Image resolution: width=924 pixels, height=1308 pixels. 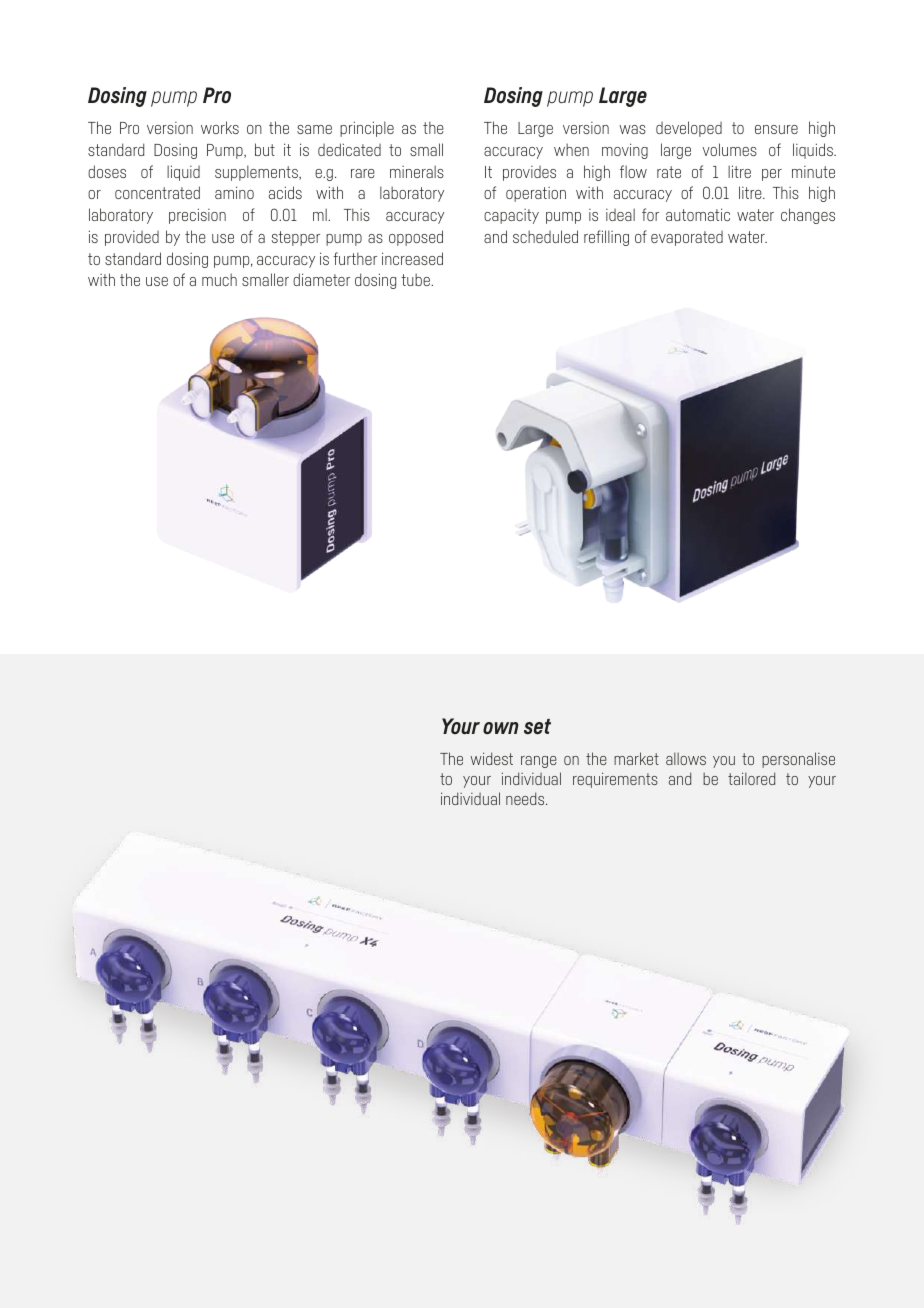 What do you see at coordinates (492, 758) in the screenshot?
I see `widest` at bounding box center [492, 758].
